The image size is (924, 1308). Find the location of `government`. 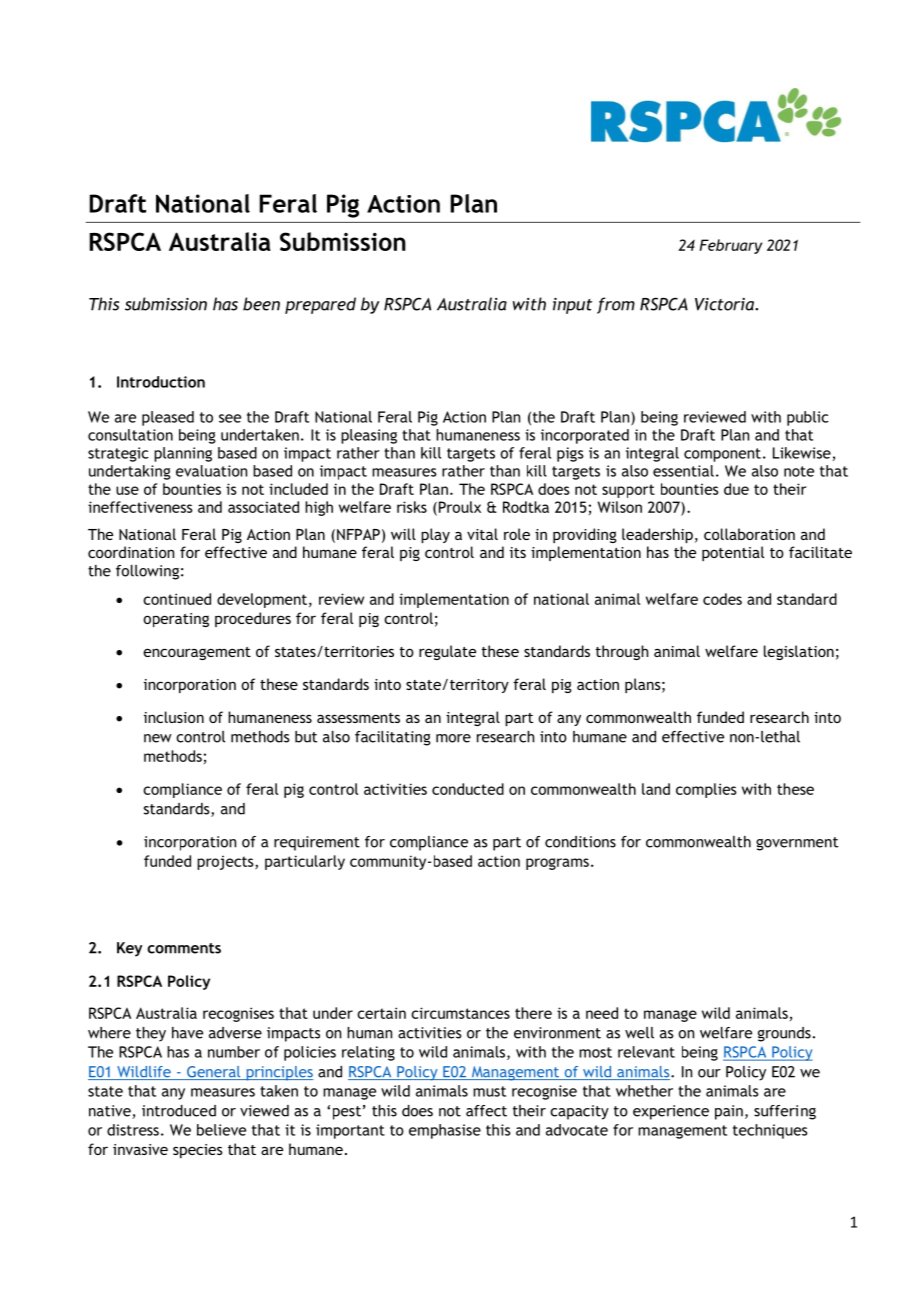

government is located at coordinates (797, 844).
